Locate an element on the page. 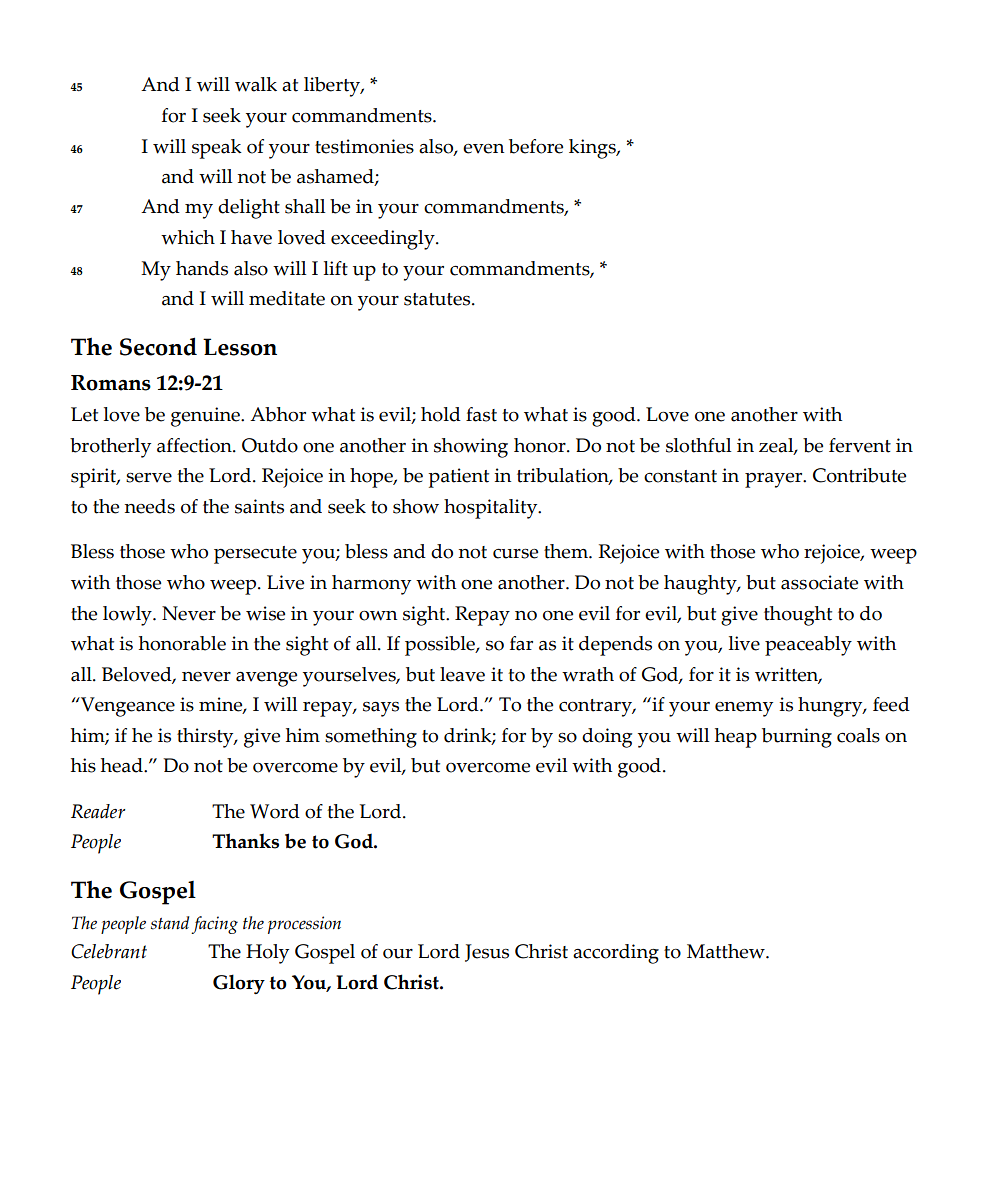 Image resolution: width=991 pixels, height=1204 pixels. Jesus is located at coordinates (487, 953).
